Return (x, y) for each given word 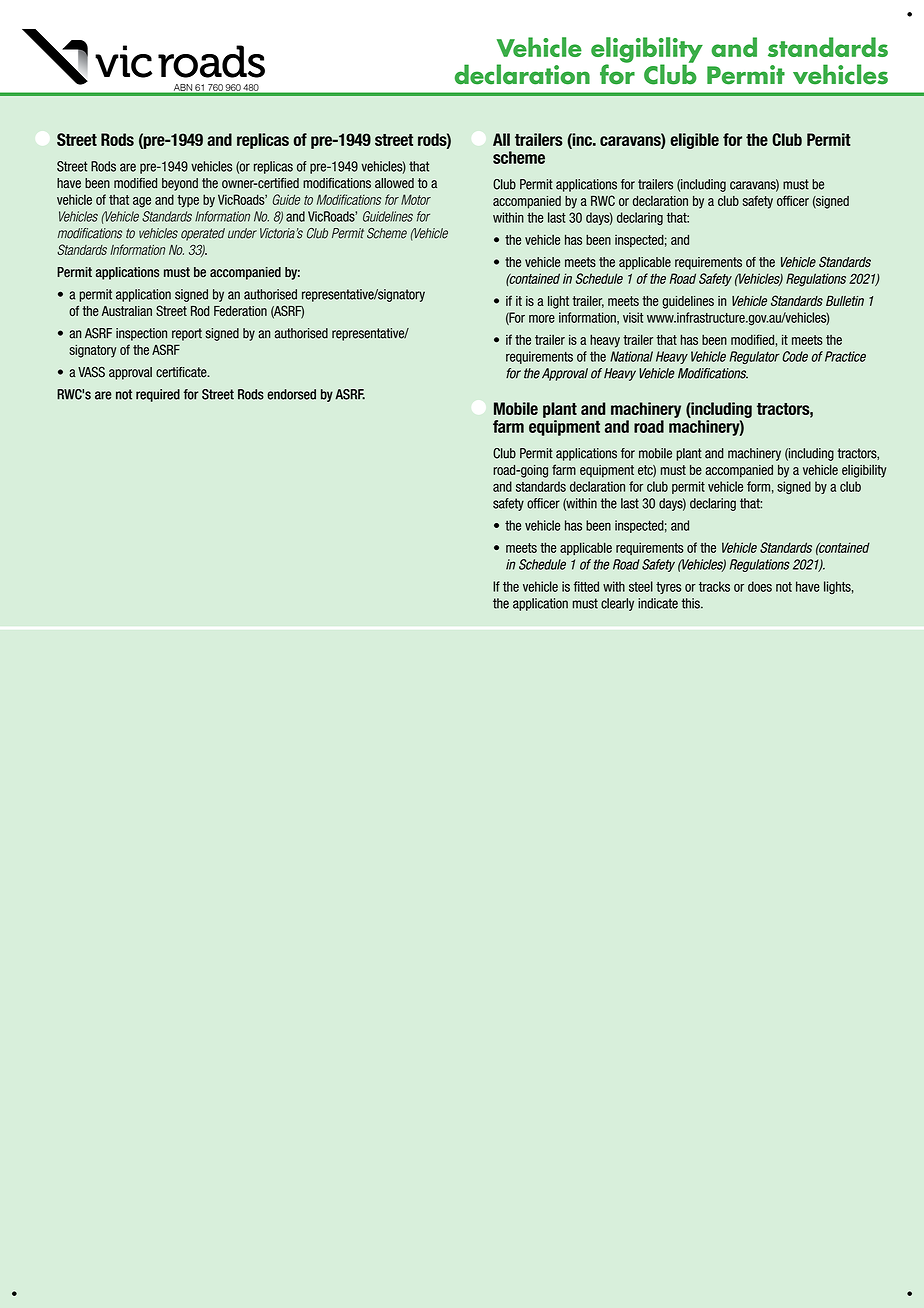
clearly (617, 604)
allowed (394, 183)
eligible (695, 141)
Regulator (755, 357)
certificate (182, 372)
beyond (180, 184)
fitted (586, 586)
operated (203, 234)
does (760, 586)
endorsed (291, 394)
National (631, 356)
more (542, 319)
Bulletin (845, 301)
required (158, 395)
